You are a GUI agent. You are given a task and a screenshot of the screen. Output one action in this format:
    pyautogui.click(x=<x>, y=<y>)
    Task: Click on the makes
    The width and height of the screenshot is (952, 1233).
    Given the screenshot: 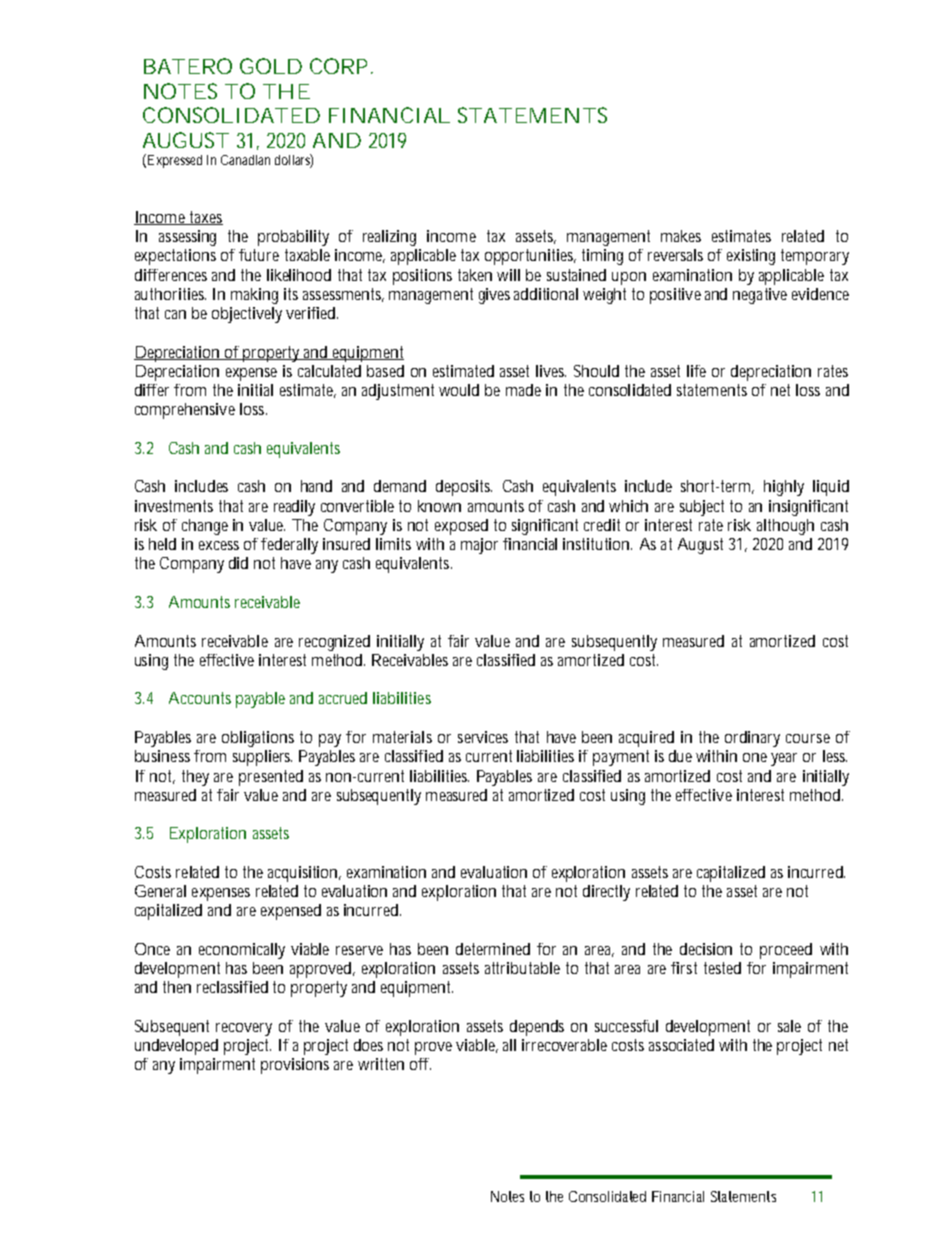 What is the action you would take?
    pyautogui.click(x=681, y=236)
